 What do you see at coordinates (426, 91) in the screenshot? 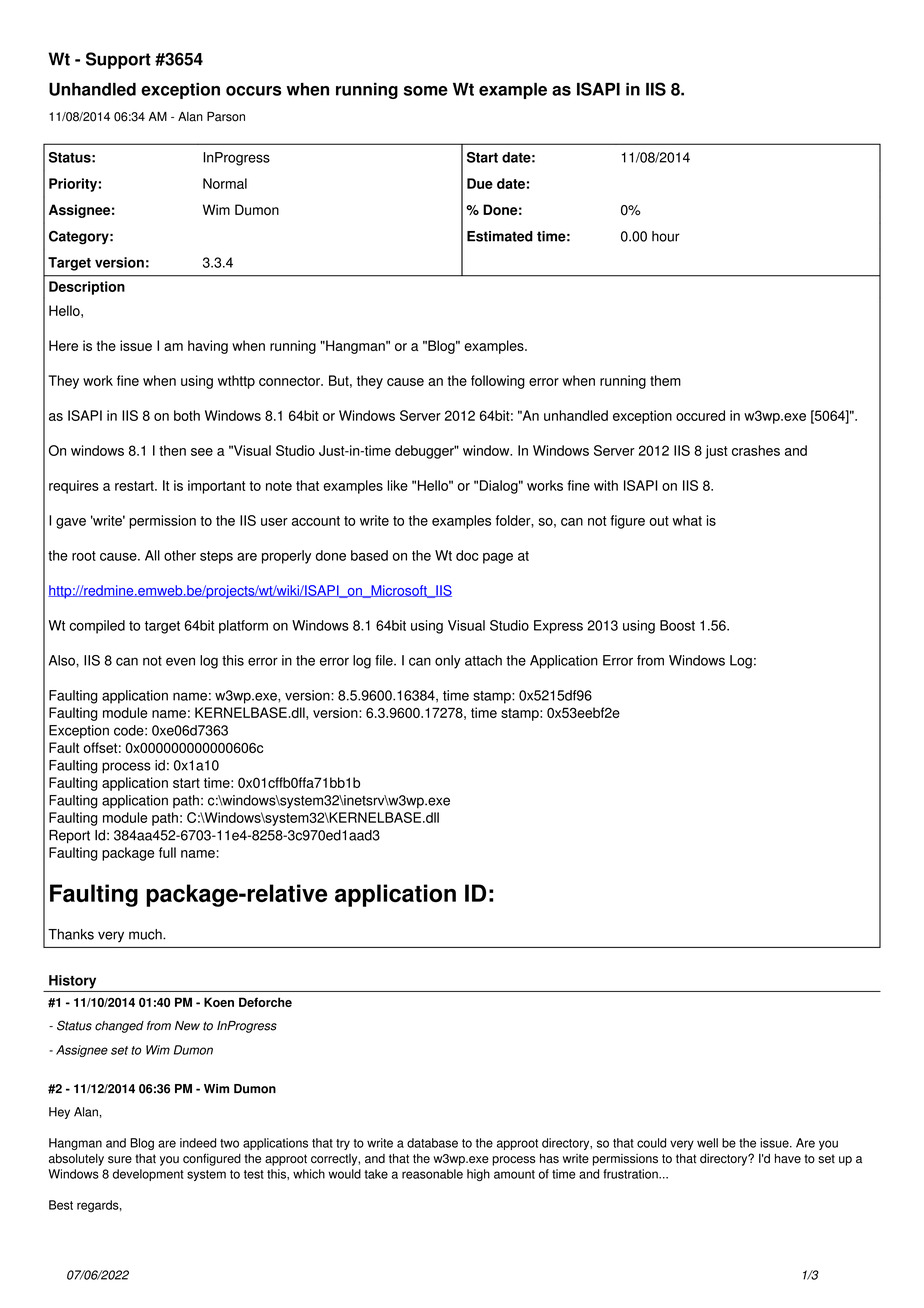
I see `some` at bounding box center [426, 91].
